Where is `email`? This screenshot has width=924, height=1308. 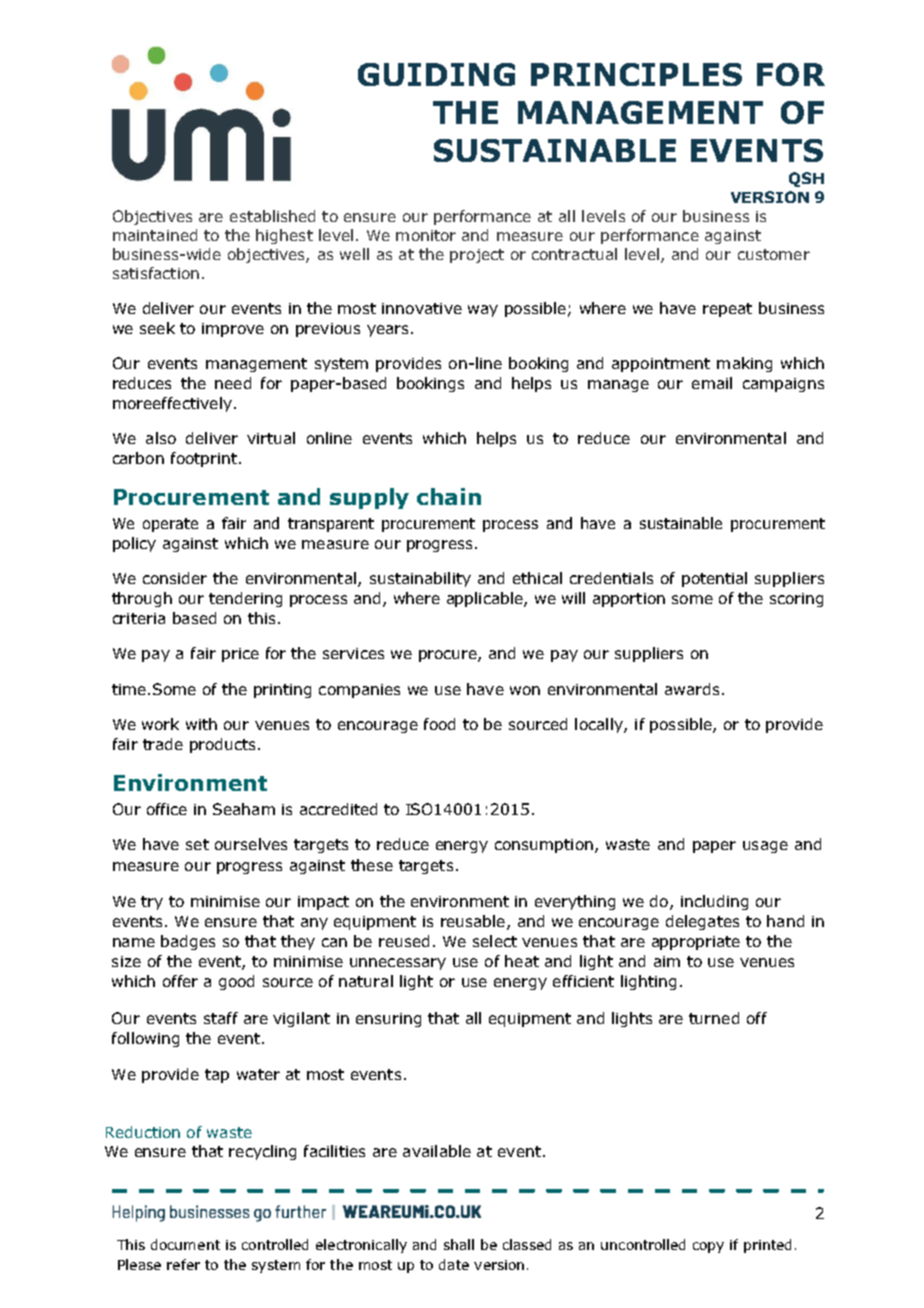
email is located at coordinates (712, 383).
